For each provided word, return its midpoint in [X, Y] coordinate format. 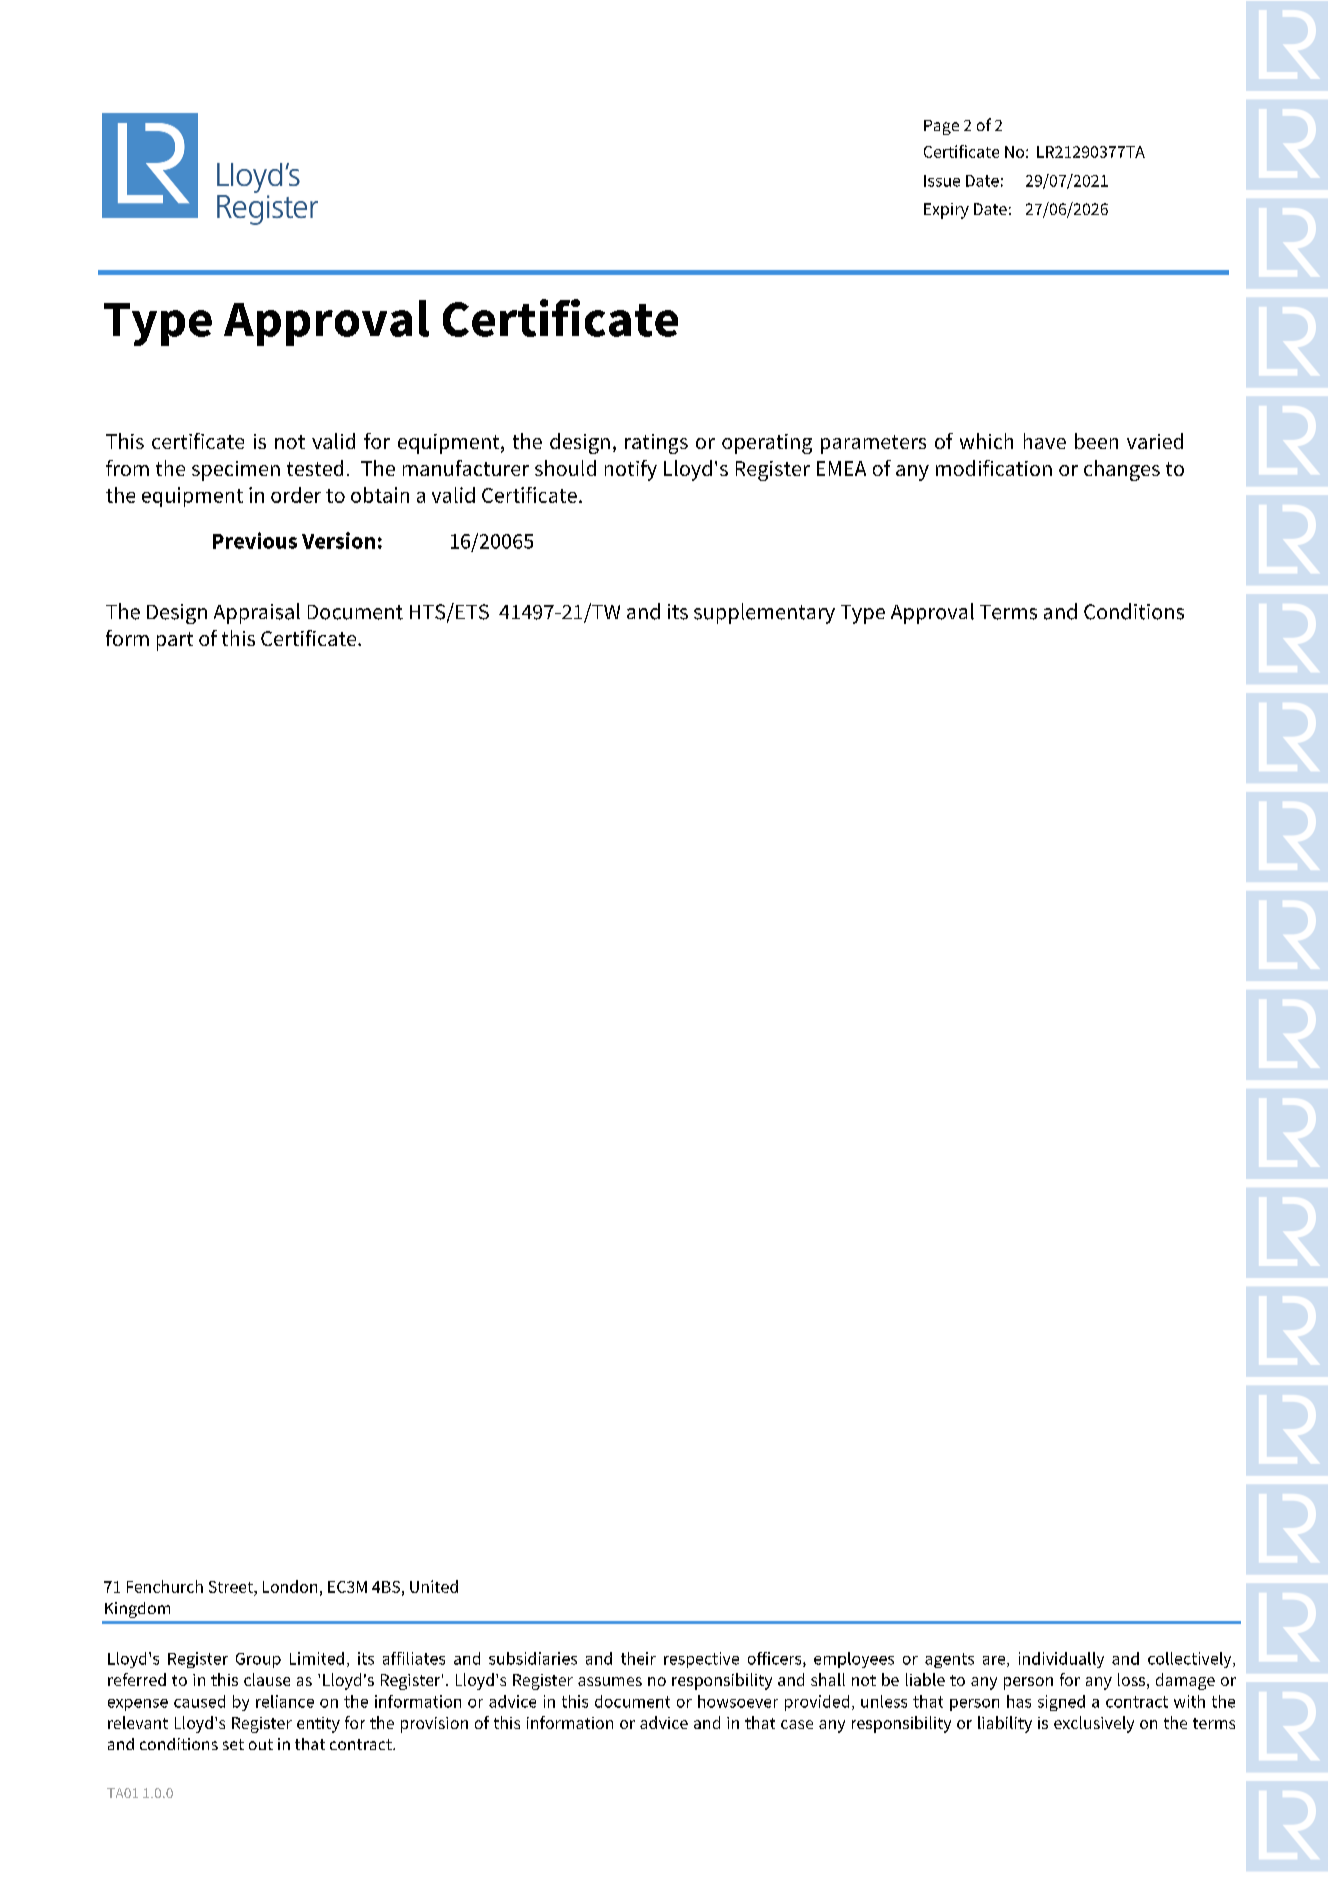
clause [267, 1679]
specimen [236, 471]
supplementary [764, 613]
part [175, 641]
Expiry [946, 211]
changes [1122, 470]
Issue [942, 181]
